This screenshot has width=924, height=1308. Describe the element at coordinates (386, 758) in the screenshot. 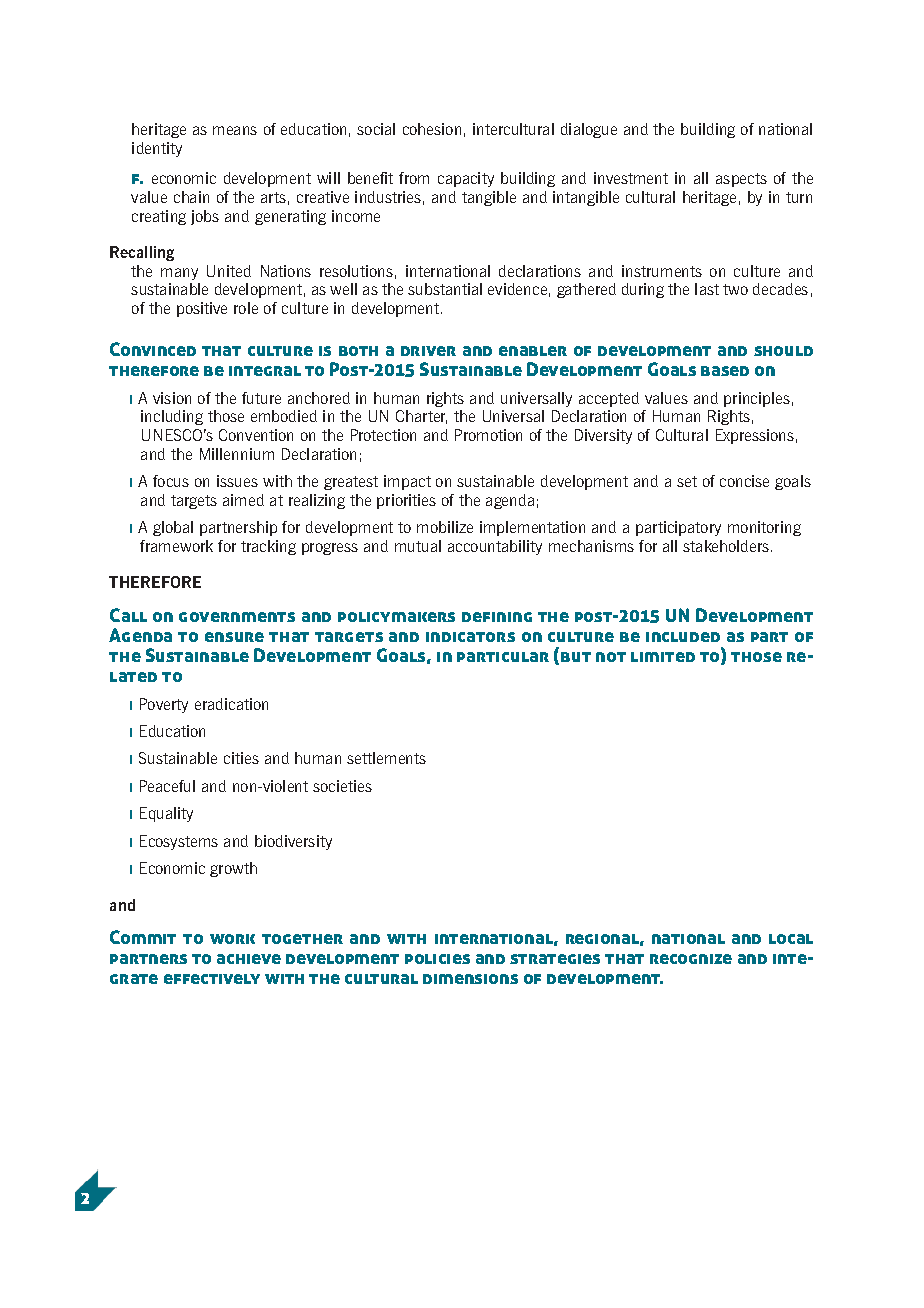

I see `settlements` at that location.
